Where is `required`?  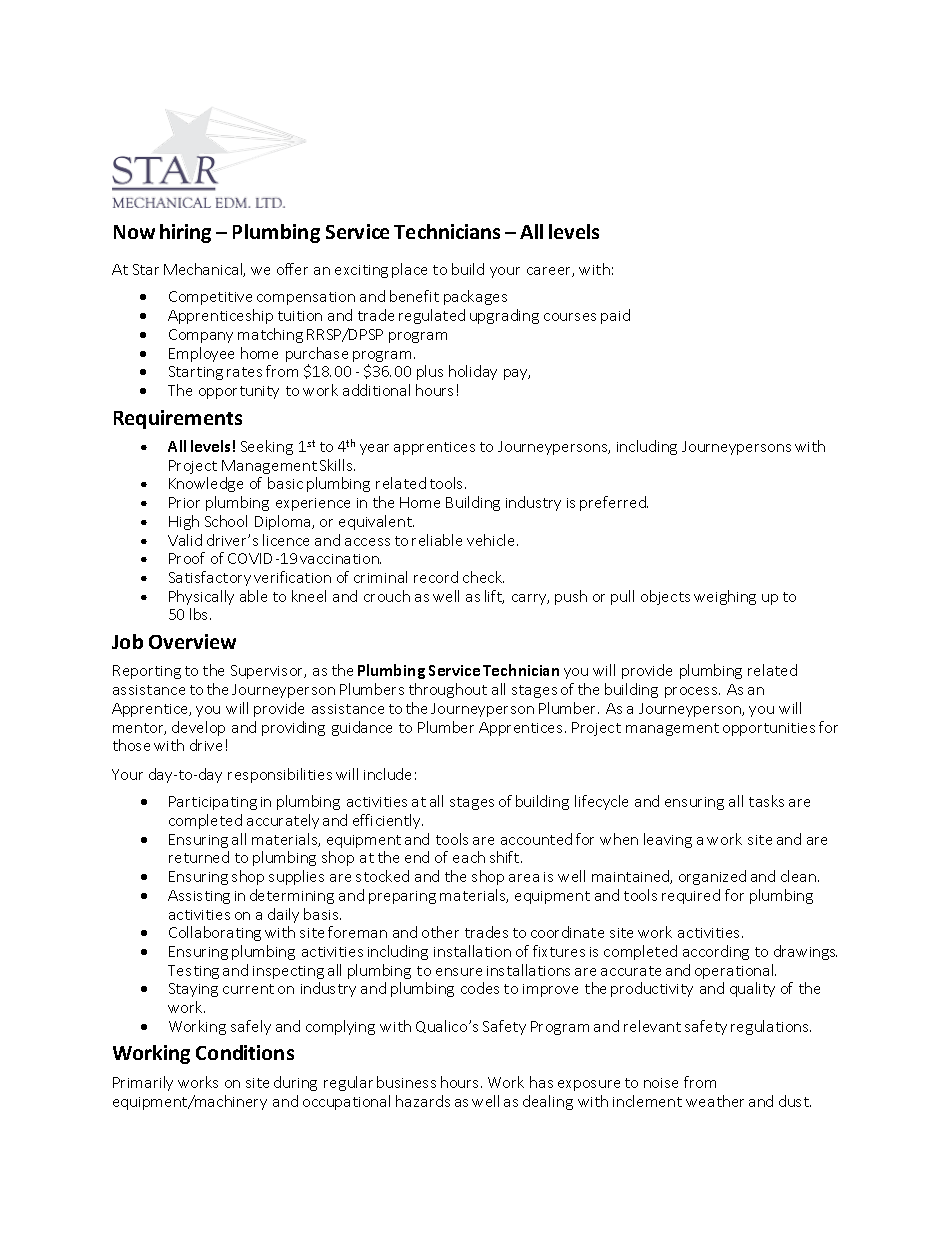
required is located at coordinates (691, 896).
